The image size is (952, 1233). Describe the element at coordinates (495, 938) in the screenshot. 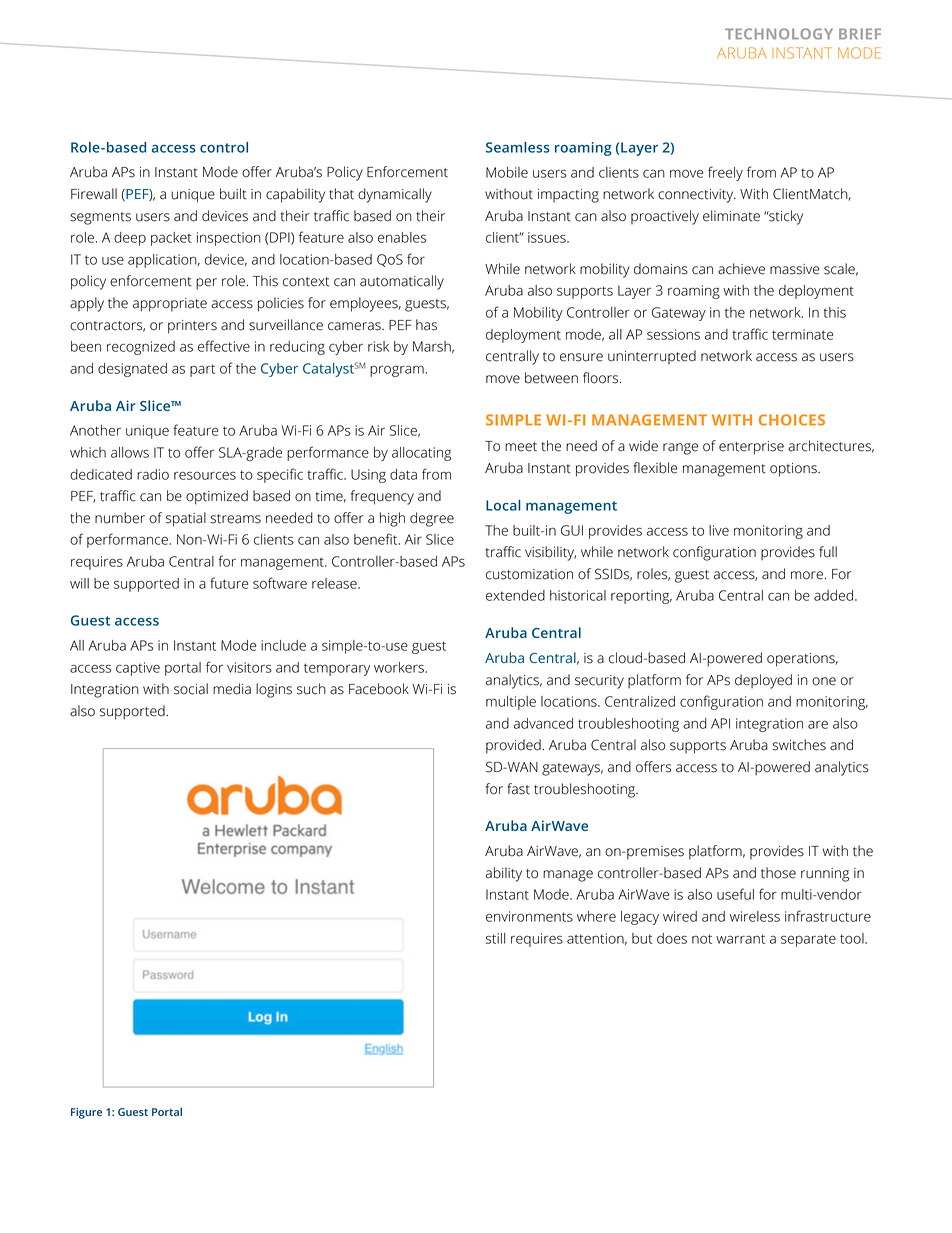

I see `still` at that location.
